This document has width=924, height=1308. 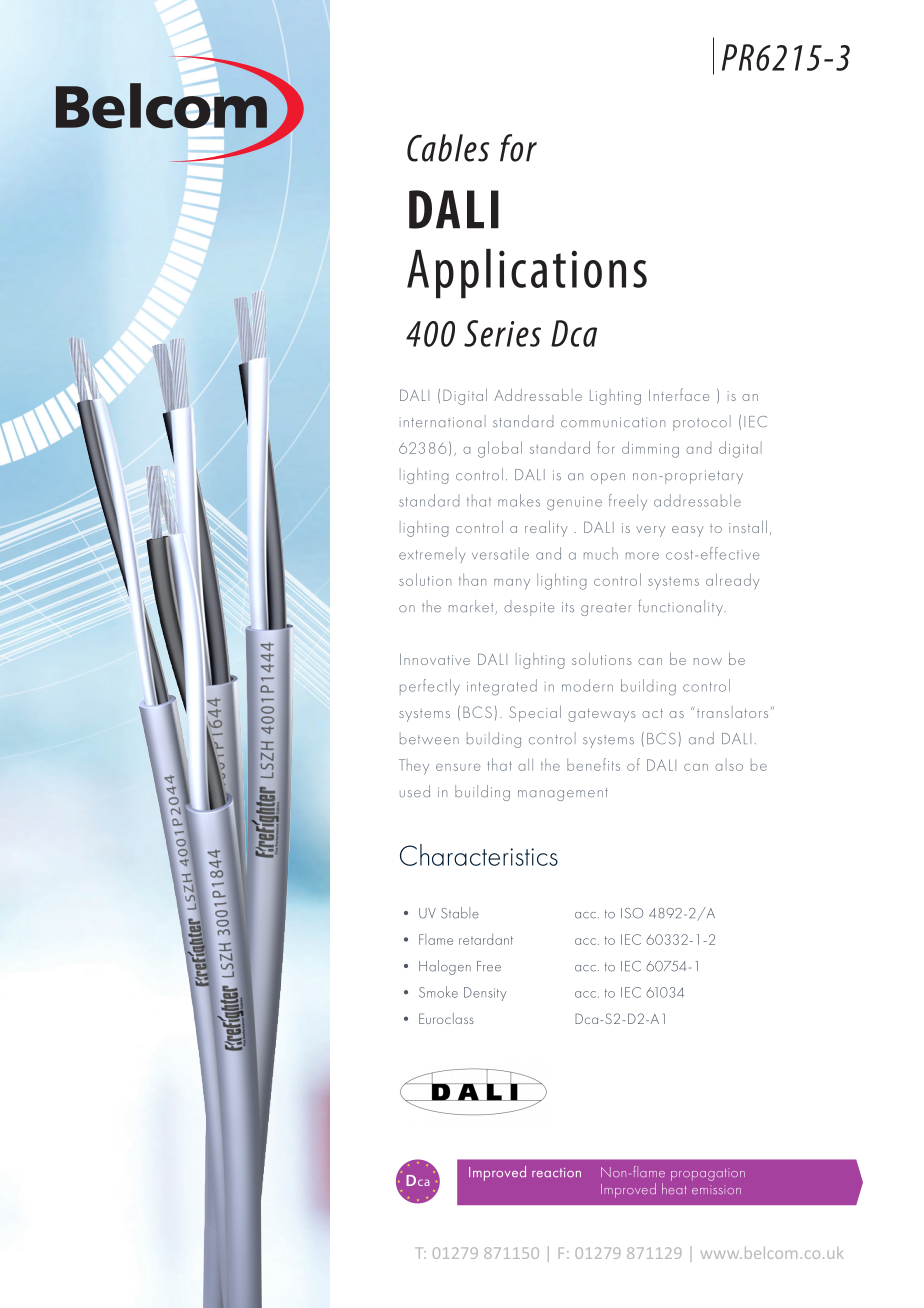 What do you see at coordinates (729, 765) in the document?
I see `also` at bounding box center [729, 765].
